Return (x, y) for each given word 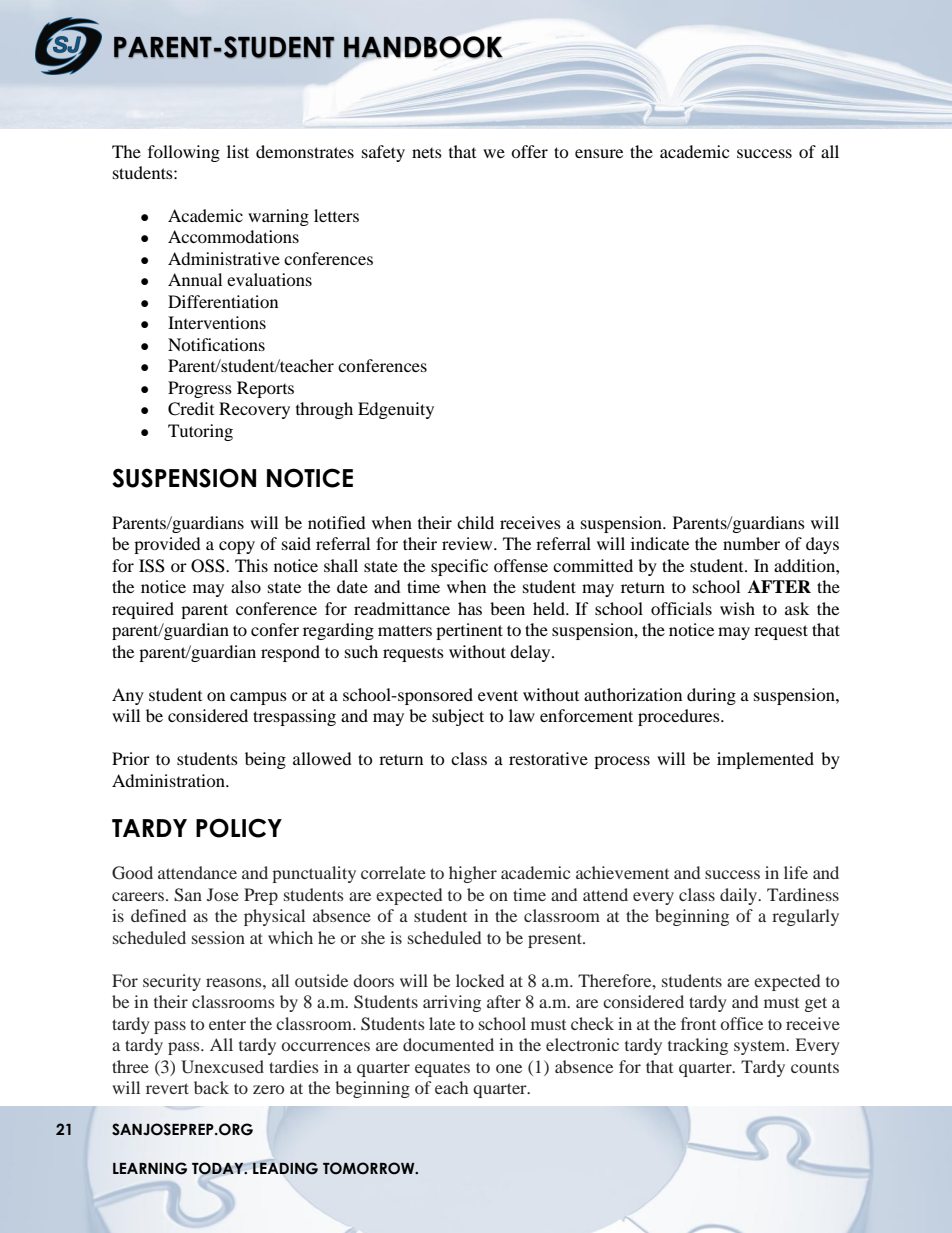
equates (442, 1069)
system (761, 1048)
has (470, 608)
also (246, 586)
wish (737, 608)
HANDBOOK (423, 47)
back (211, 1087)
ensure (599, 153)
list (238, 151)
